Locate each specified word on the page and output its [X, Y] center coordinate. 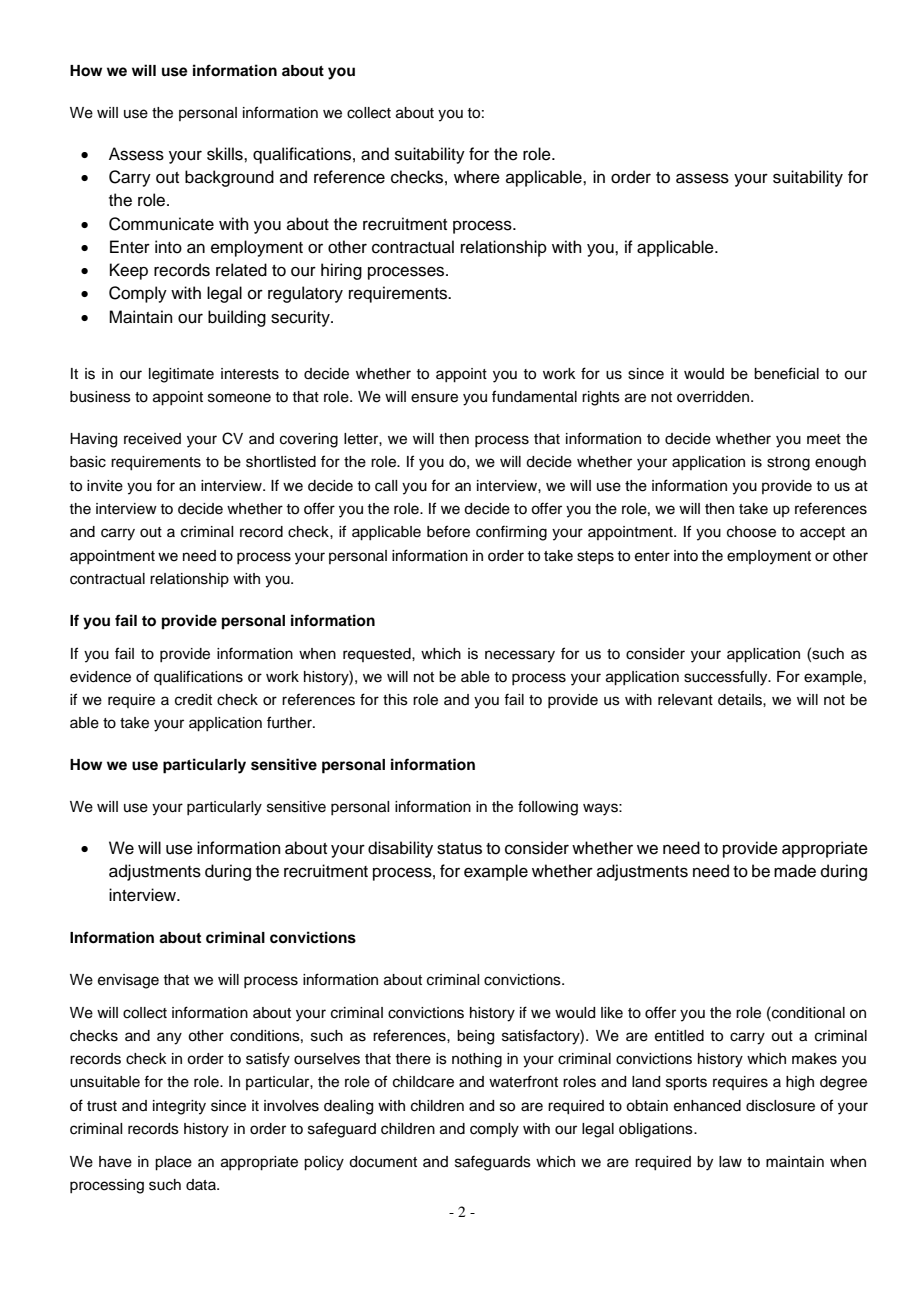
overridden [713, 397]
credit [193, 700]
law [730, 1162]
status [459, 849]
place [173, 1163]
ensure [434, 398]
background [229, 178]
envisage [128, 981]
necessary [520, 656]
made [795, 871]
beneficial [786, 373]
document [383, 1162]
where [477, 177]
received [152, 439]
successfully [727, 678]
